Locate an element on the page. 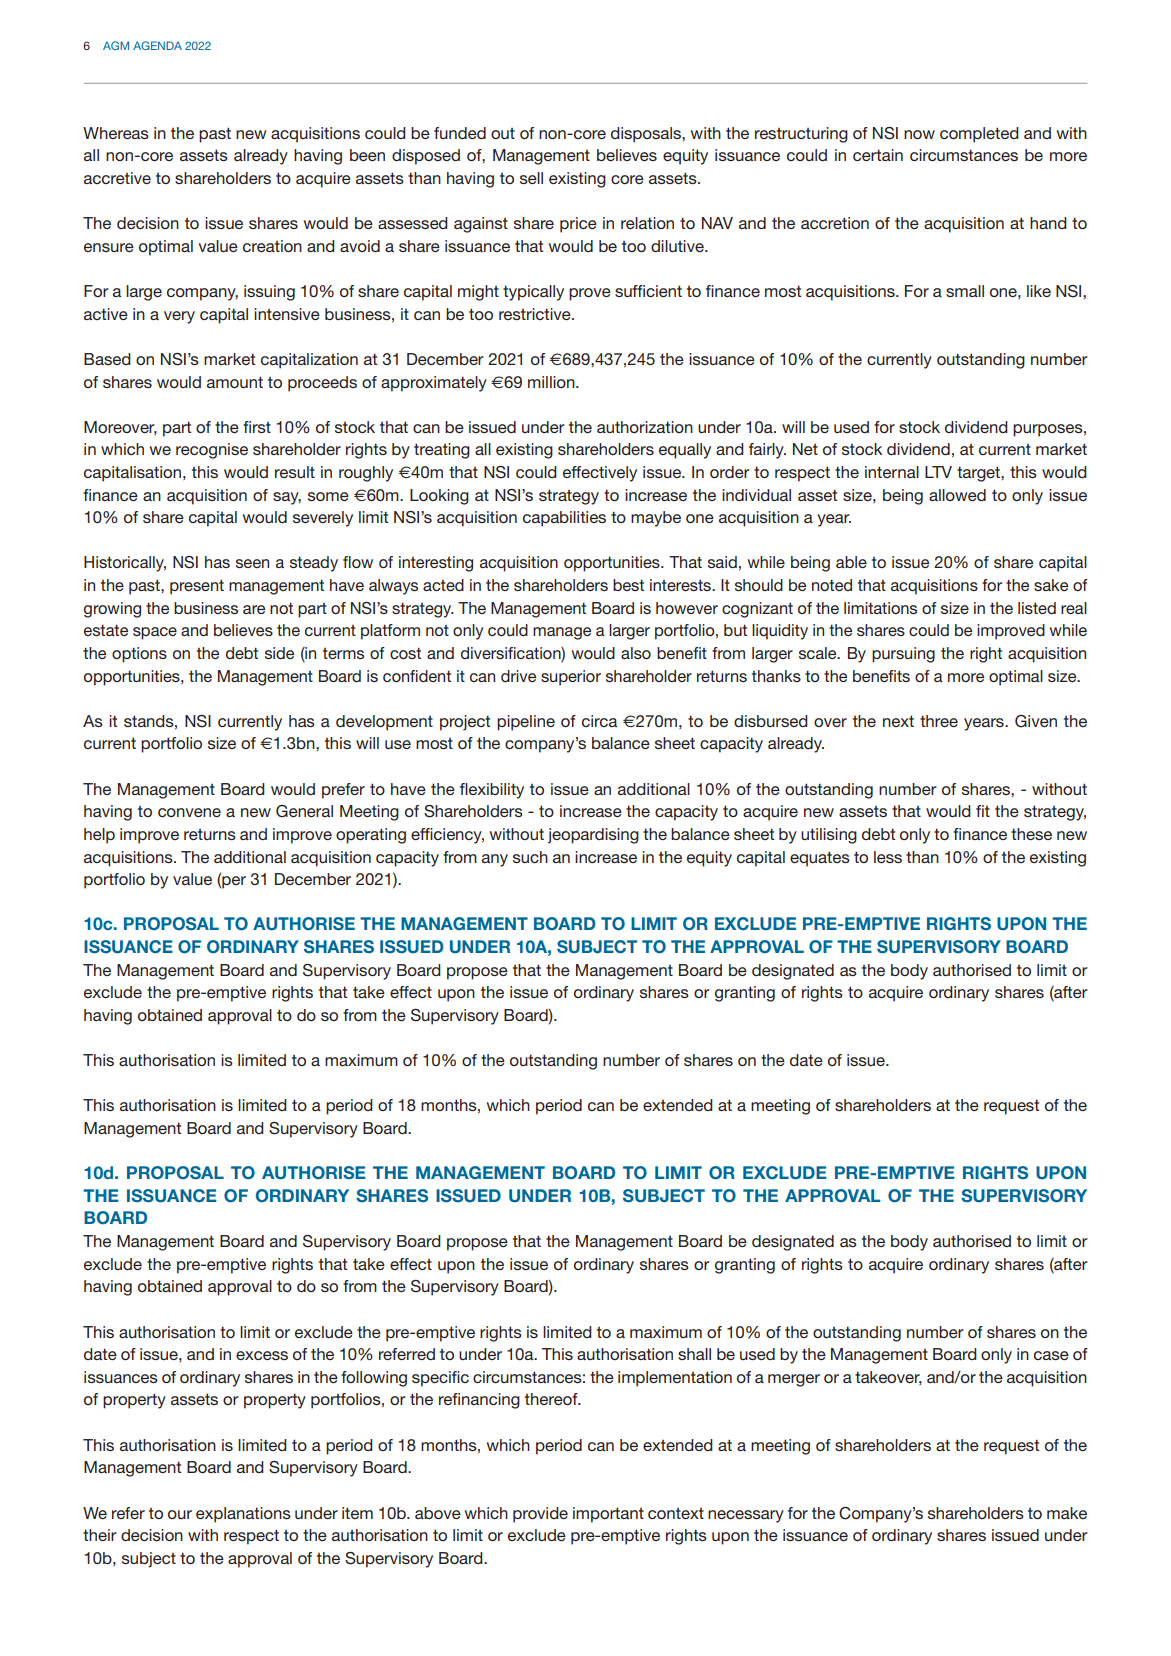 The image size is (1171, 1656). AGENDA is located at coordinates (157, 45).
